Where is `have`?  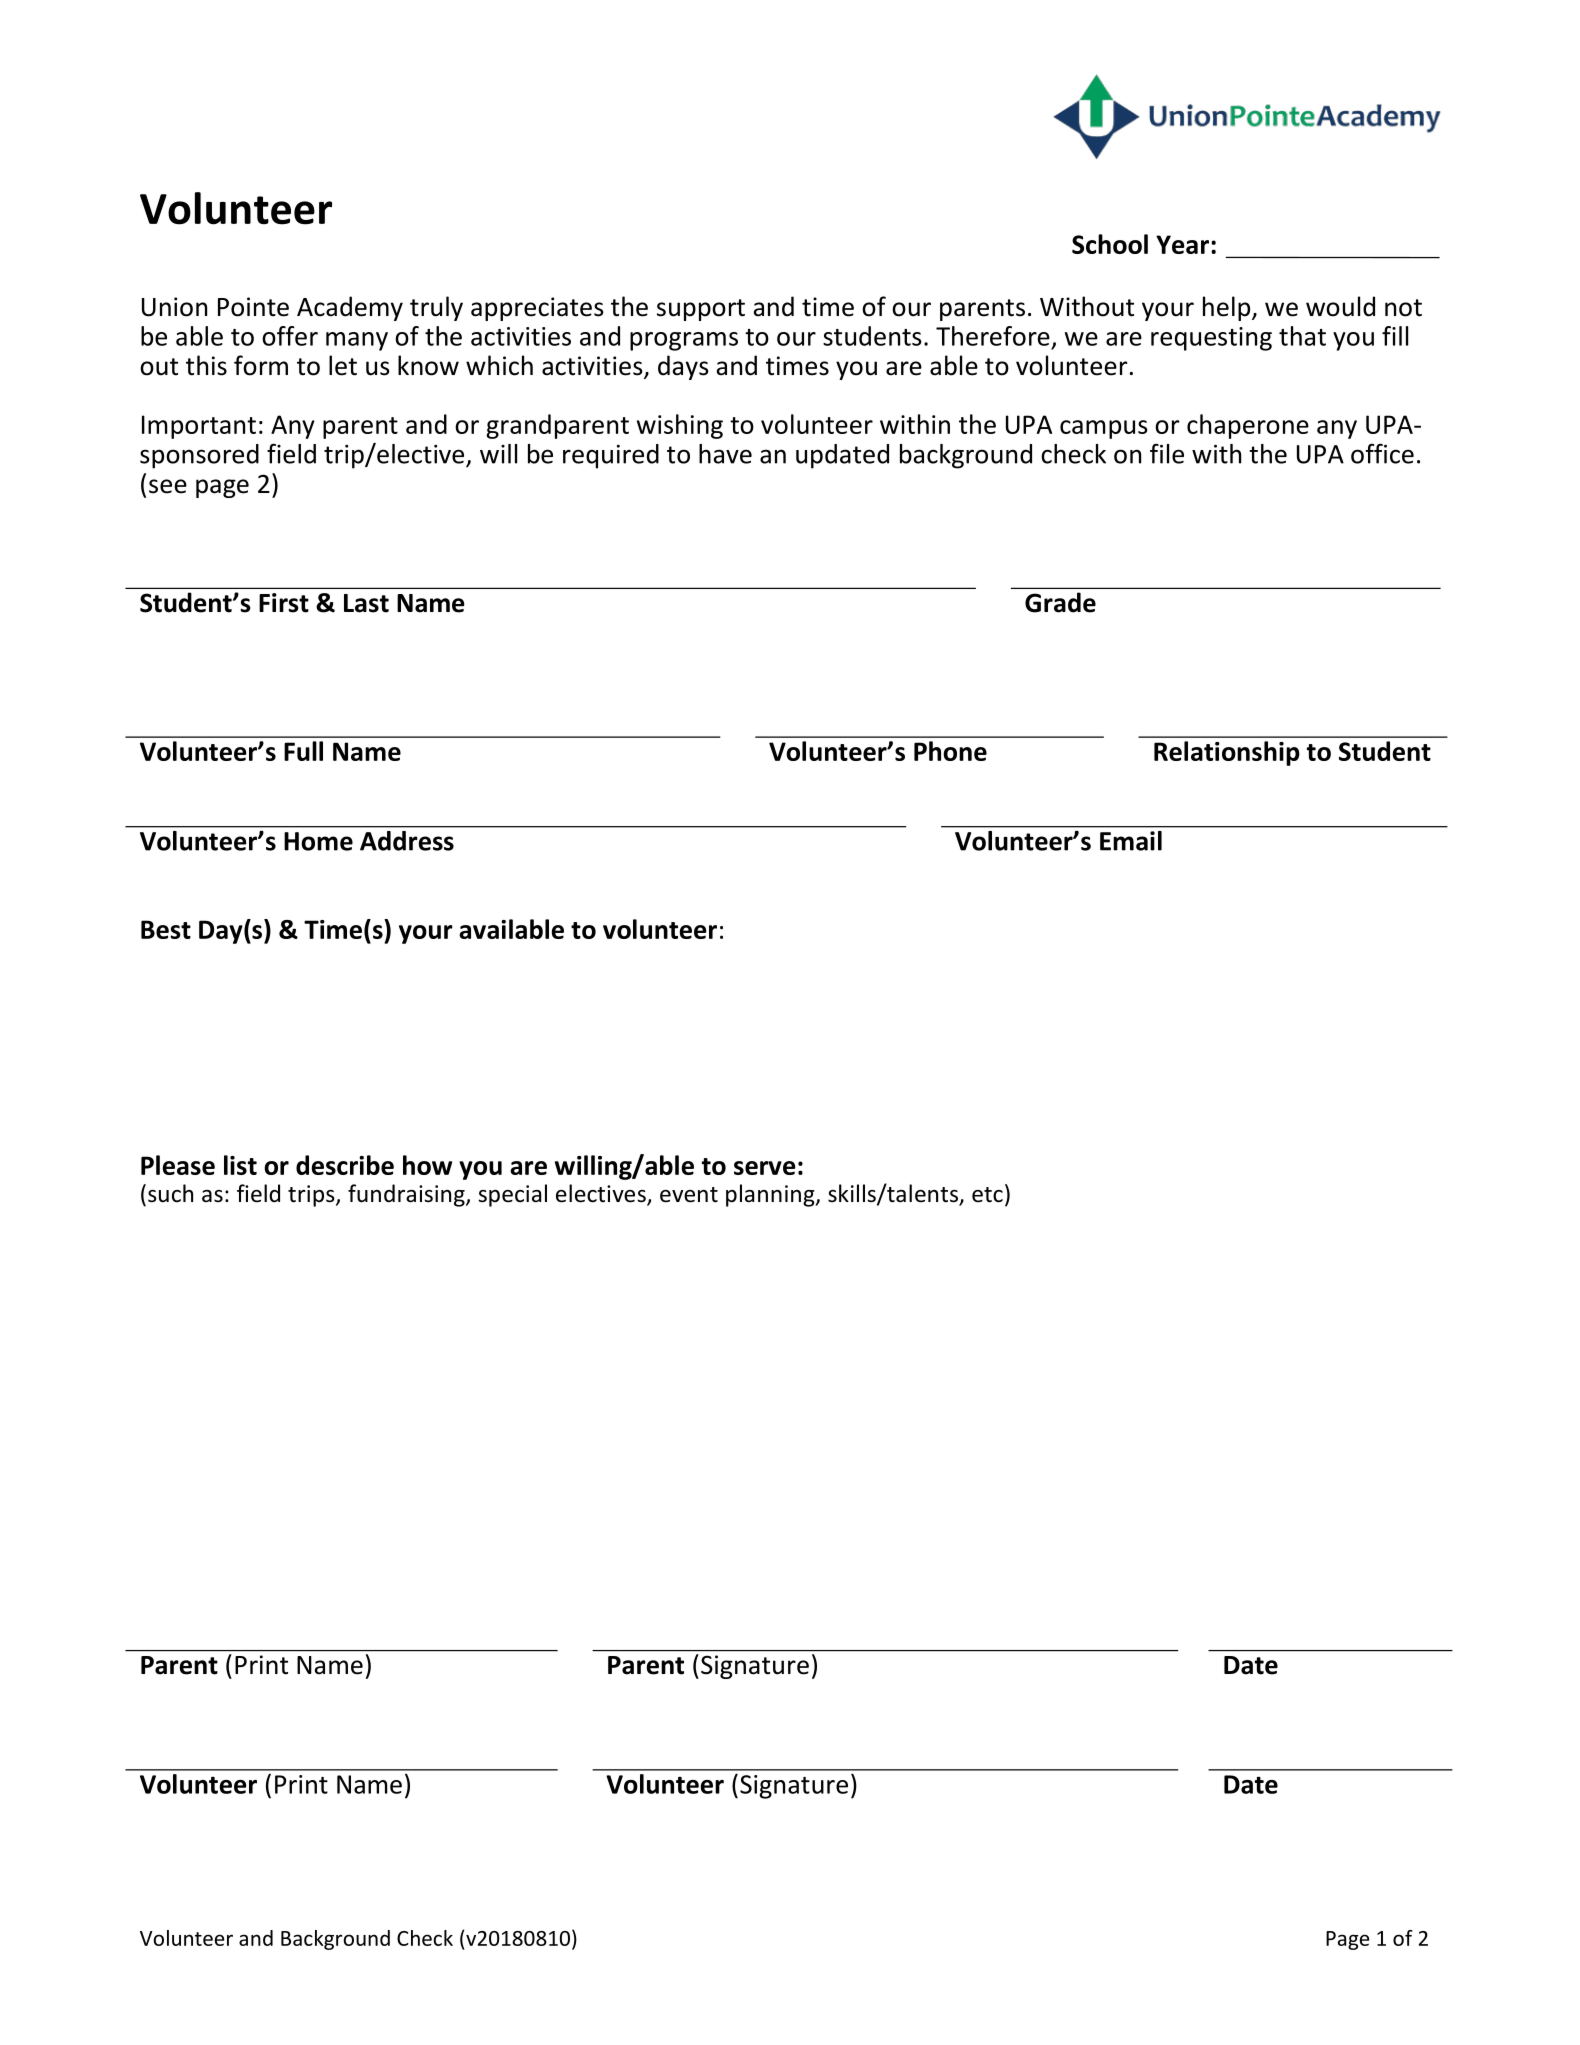 have is located at coordinates (725, 454).
